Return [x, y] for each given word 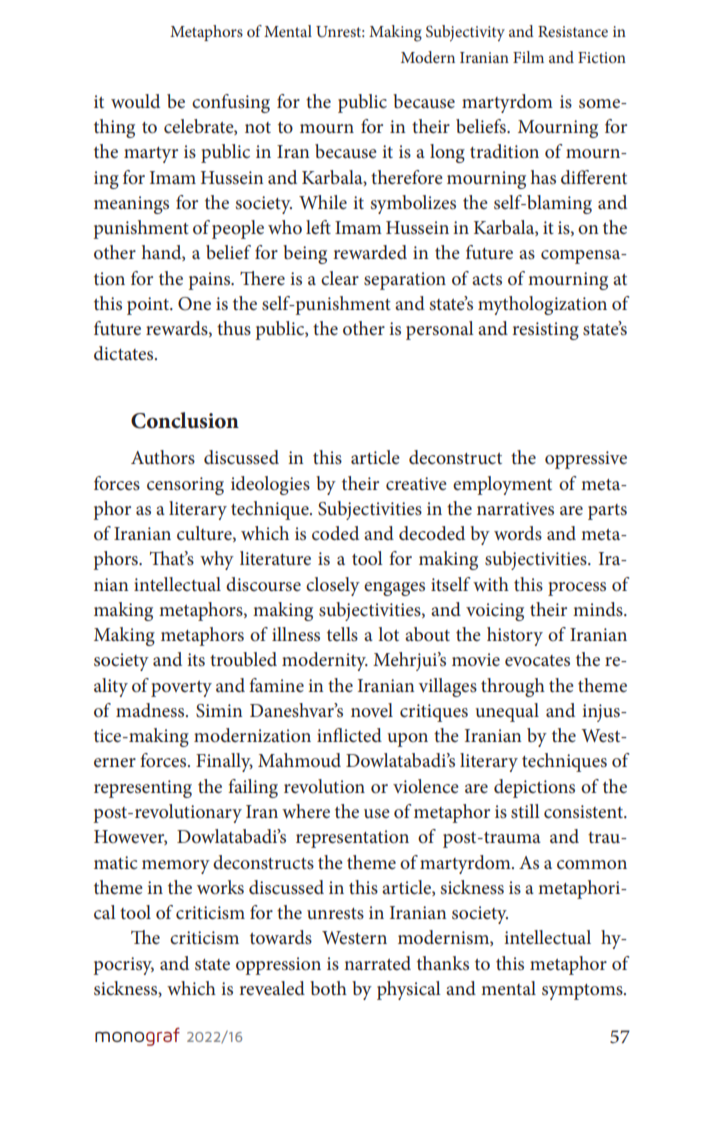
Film [528, 57]
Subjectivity [465, 33]
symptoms [583, 992]
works [220, 887]
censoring [185, 486]
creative [416, 484]
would [135, 101]
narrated [377, 963]
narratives [515, 509]
